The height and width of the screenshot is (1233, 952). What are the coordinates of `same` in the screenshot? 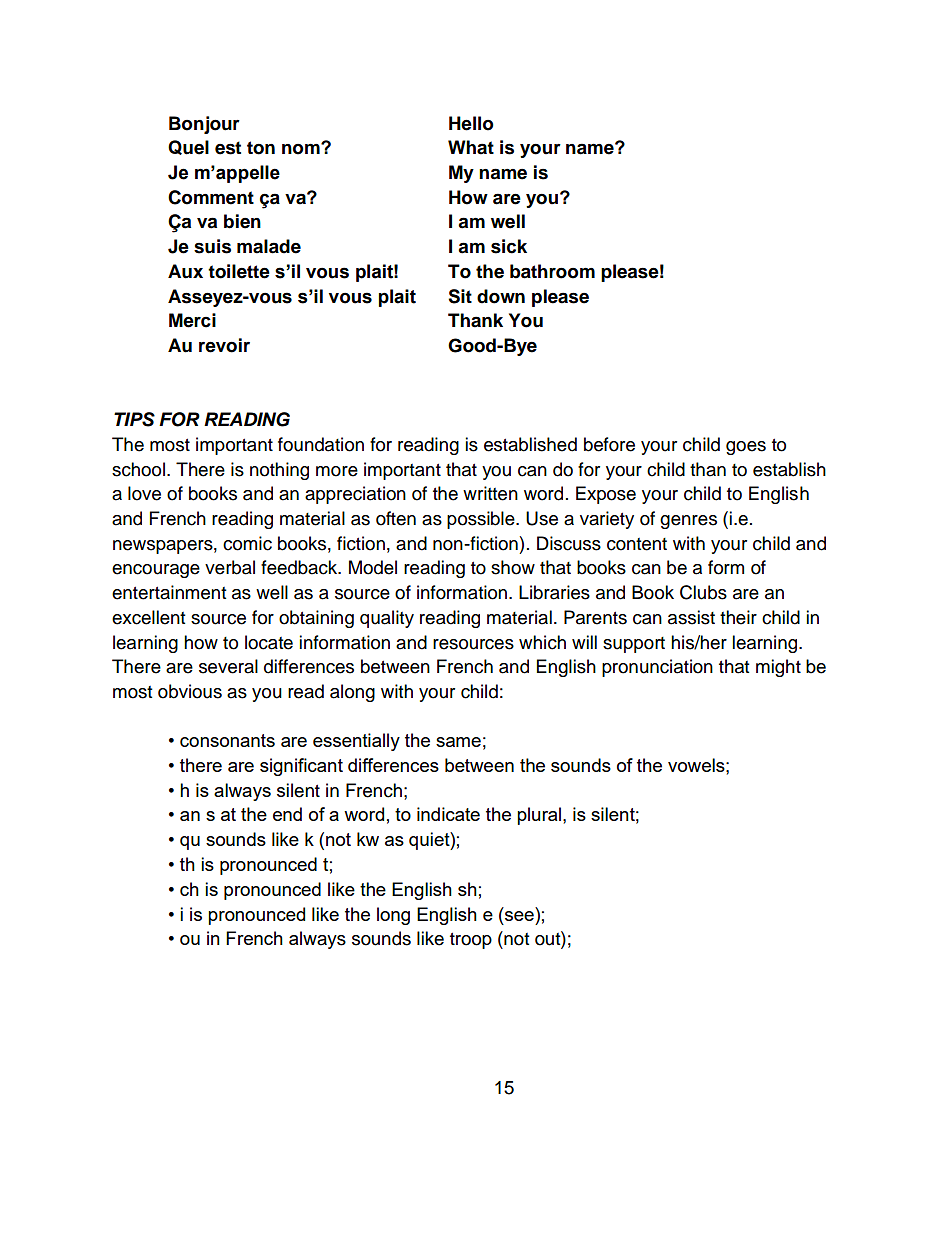 It's located at (458, 742).
